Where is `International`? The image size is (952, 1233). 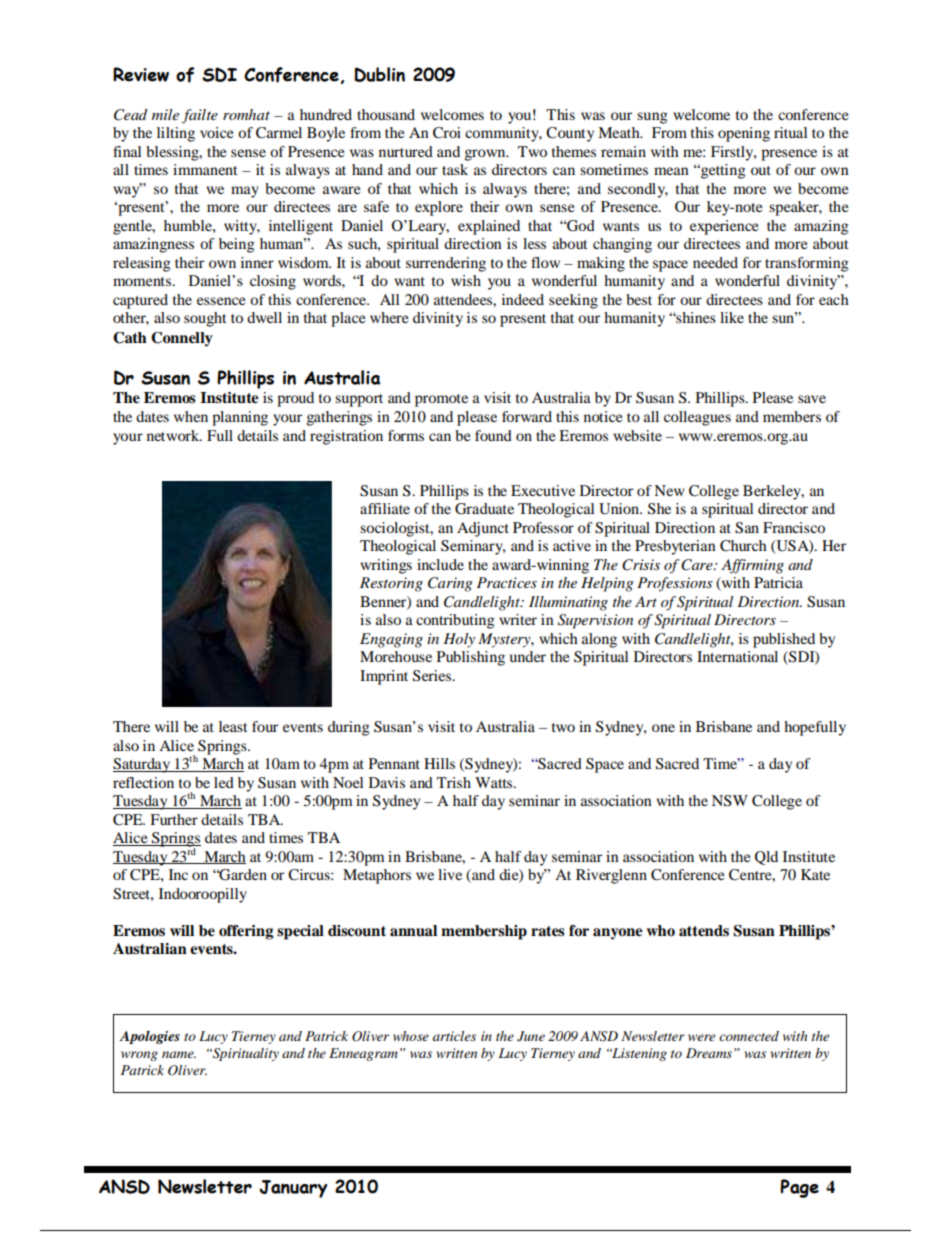
International is located at coordinates (737, 656).
